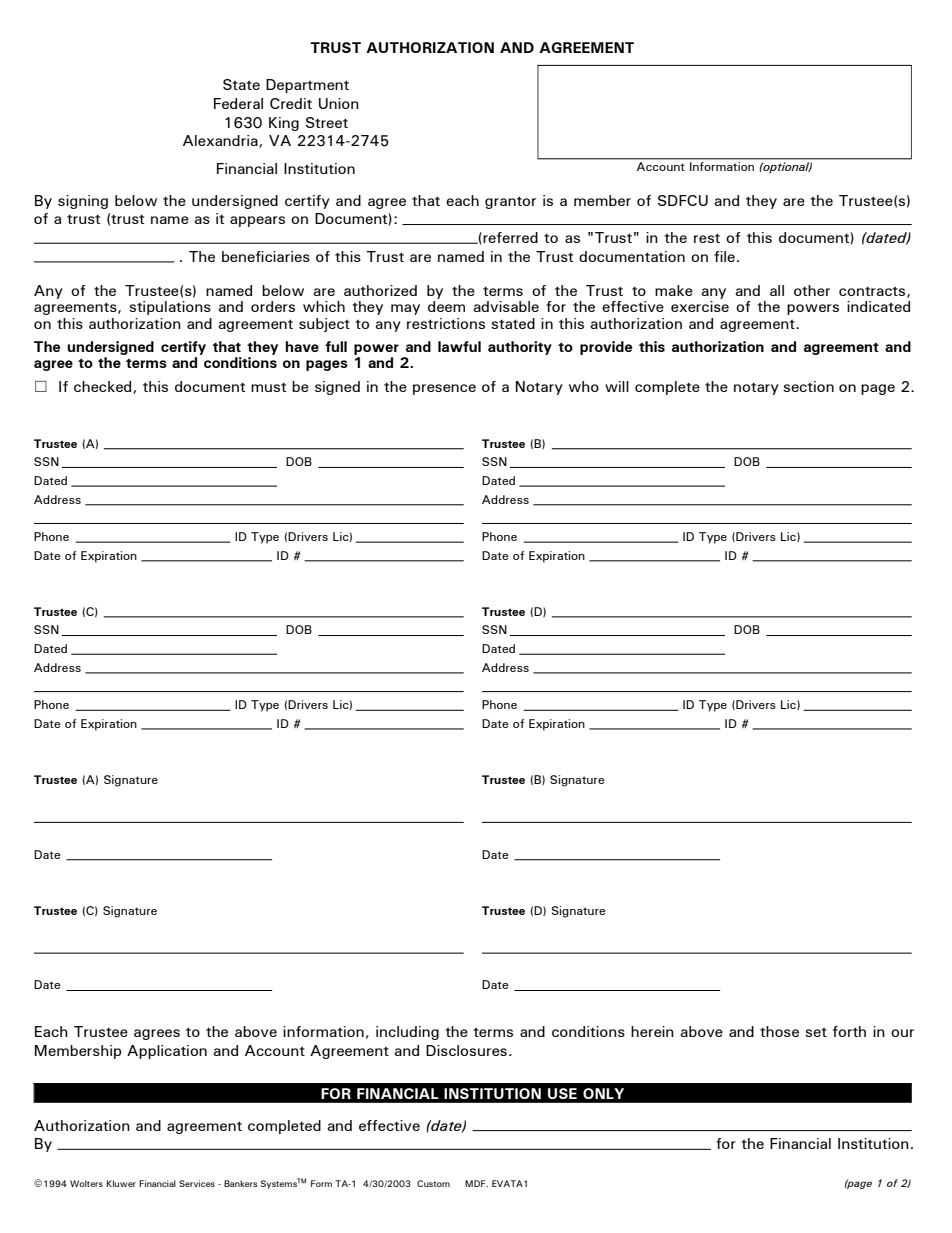  Describe the element at coordinates (779, 1031) in the screenshot. I see `those` at that location.
